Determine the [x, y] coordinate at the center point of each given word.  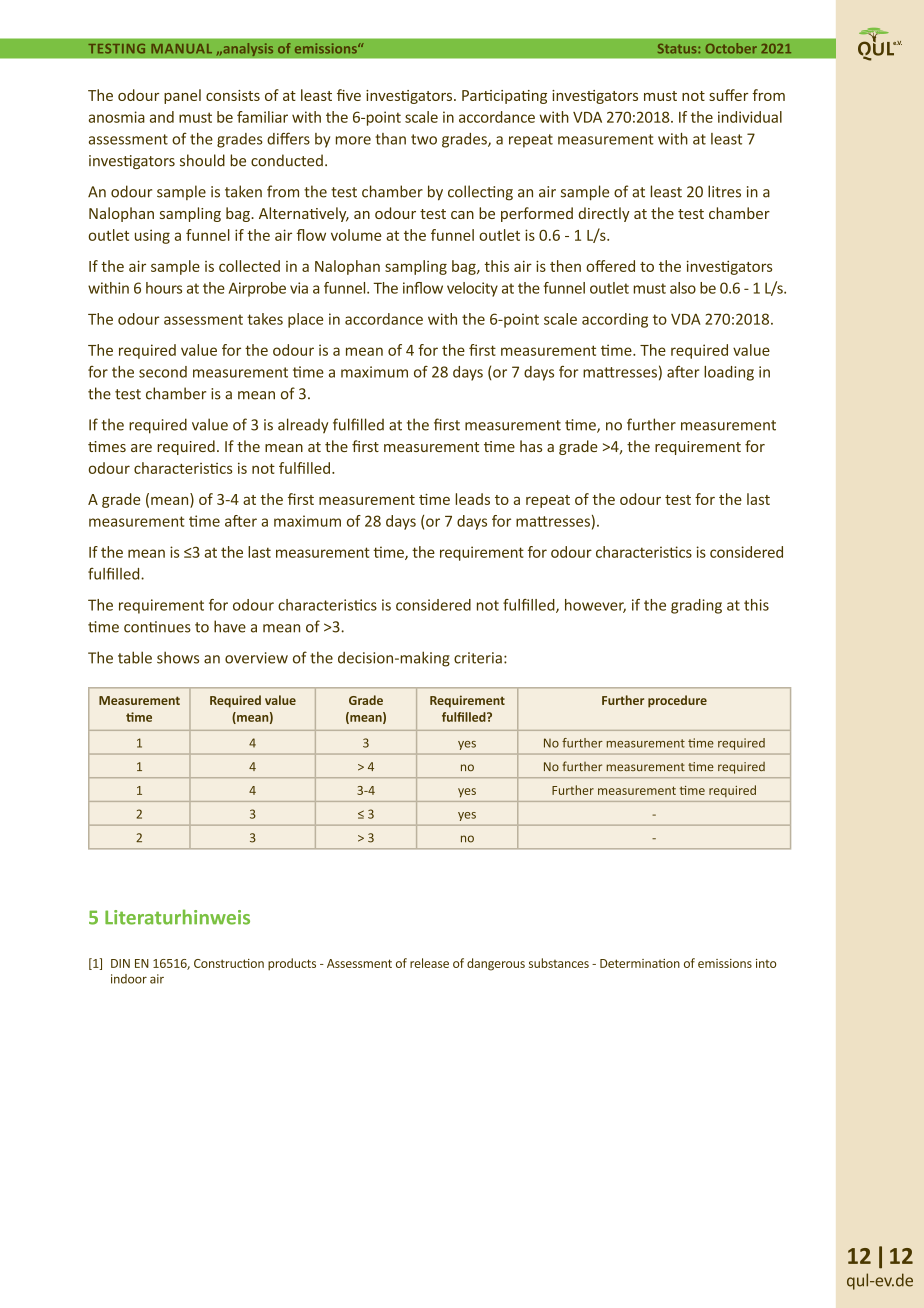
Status [678, 49]
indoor [129, 979]
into [766, 963]
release [429, 963]
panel [182, 96]
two [424, 139]
